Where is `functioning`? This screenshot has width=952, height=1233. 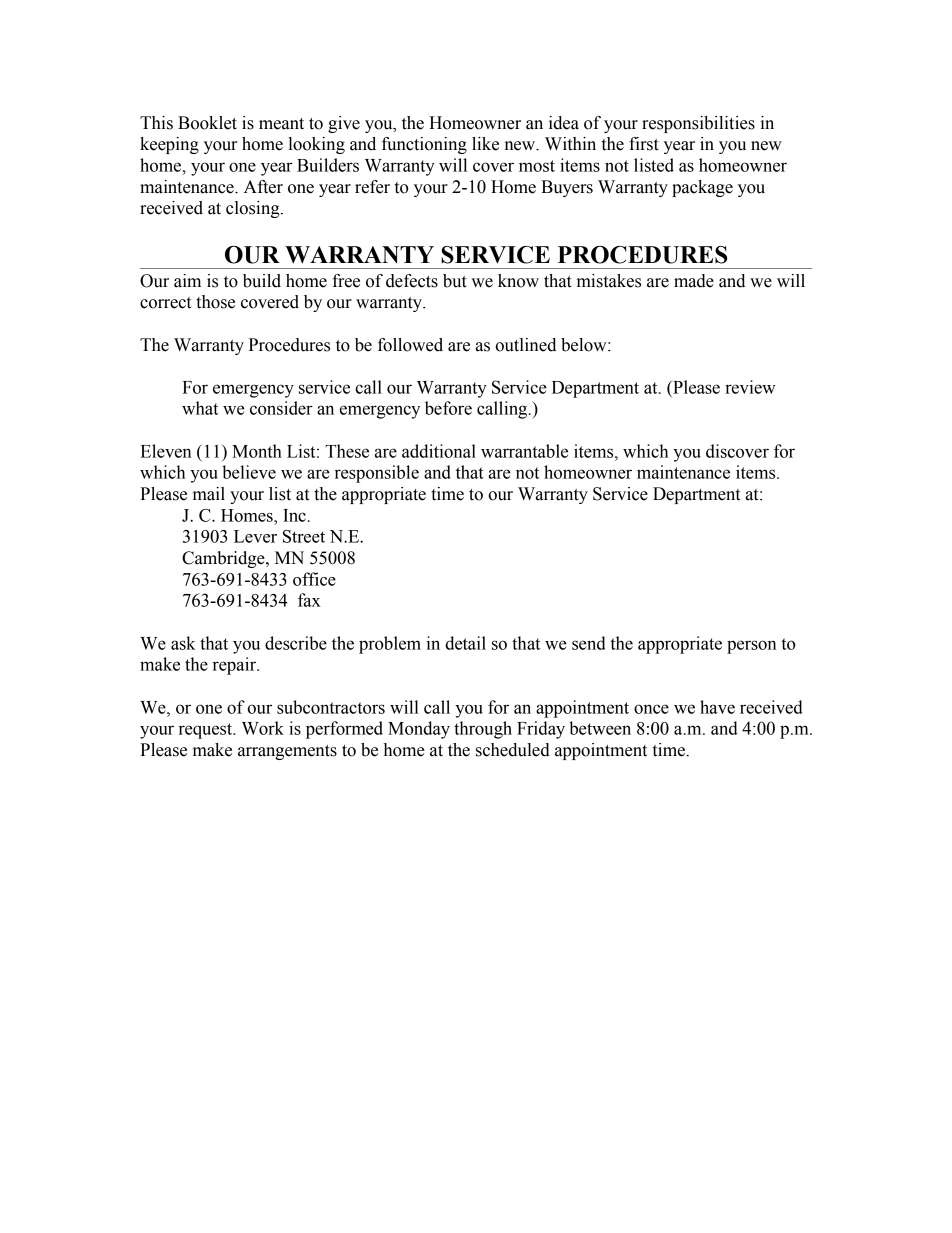
functioning is located at coordinates (424, 145).
